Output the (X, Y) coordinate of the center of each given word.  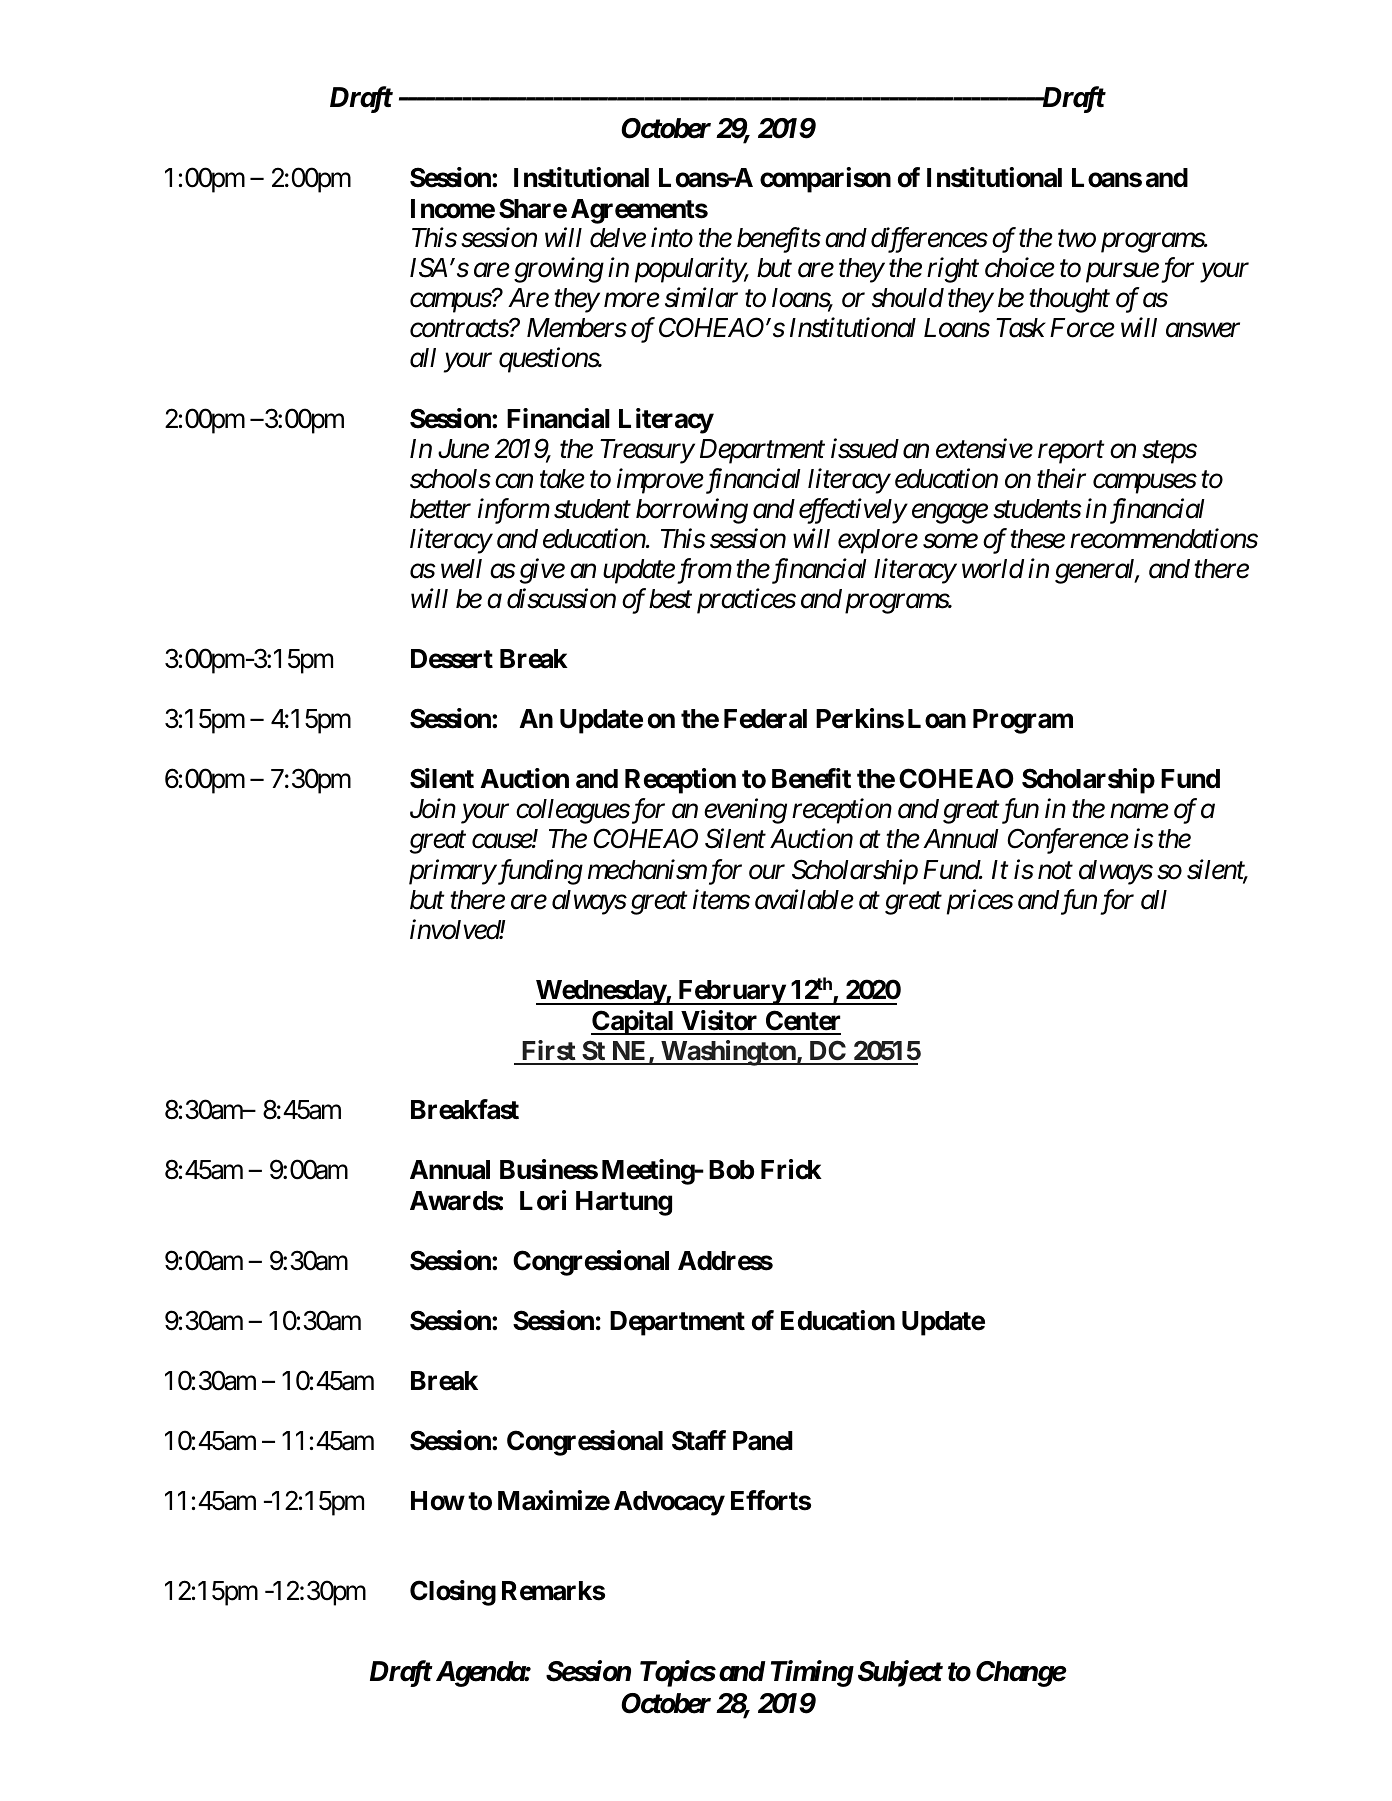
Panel (763, 1441)
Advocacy (669, 1503)
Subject (900, 1673)
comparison (825, 180)
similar (701, 297)
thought (1069, 300)
